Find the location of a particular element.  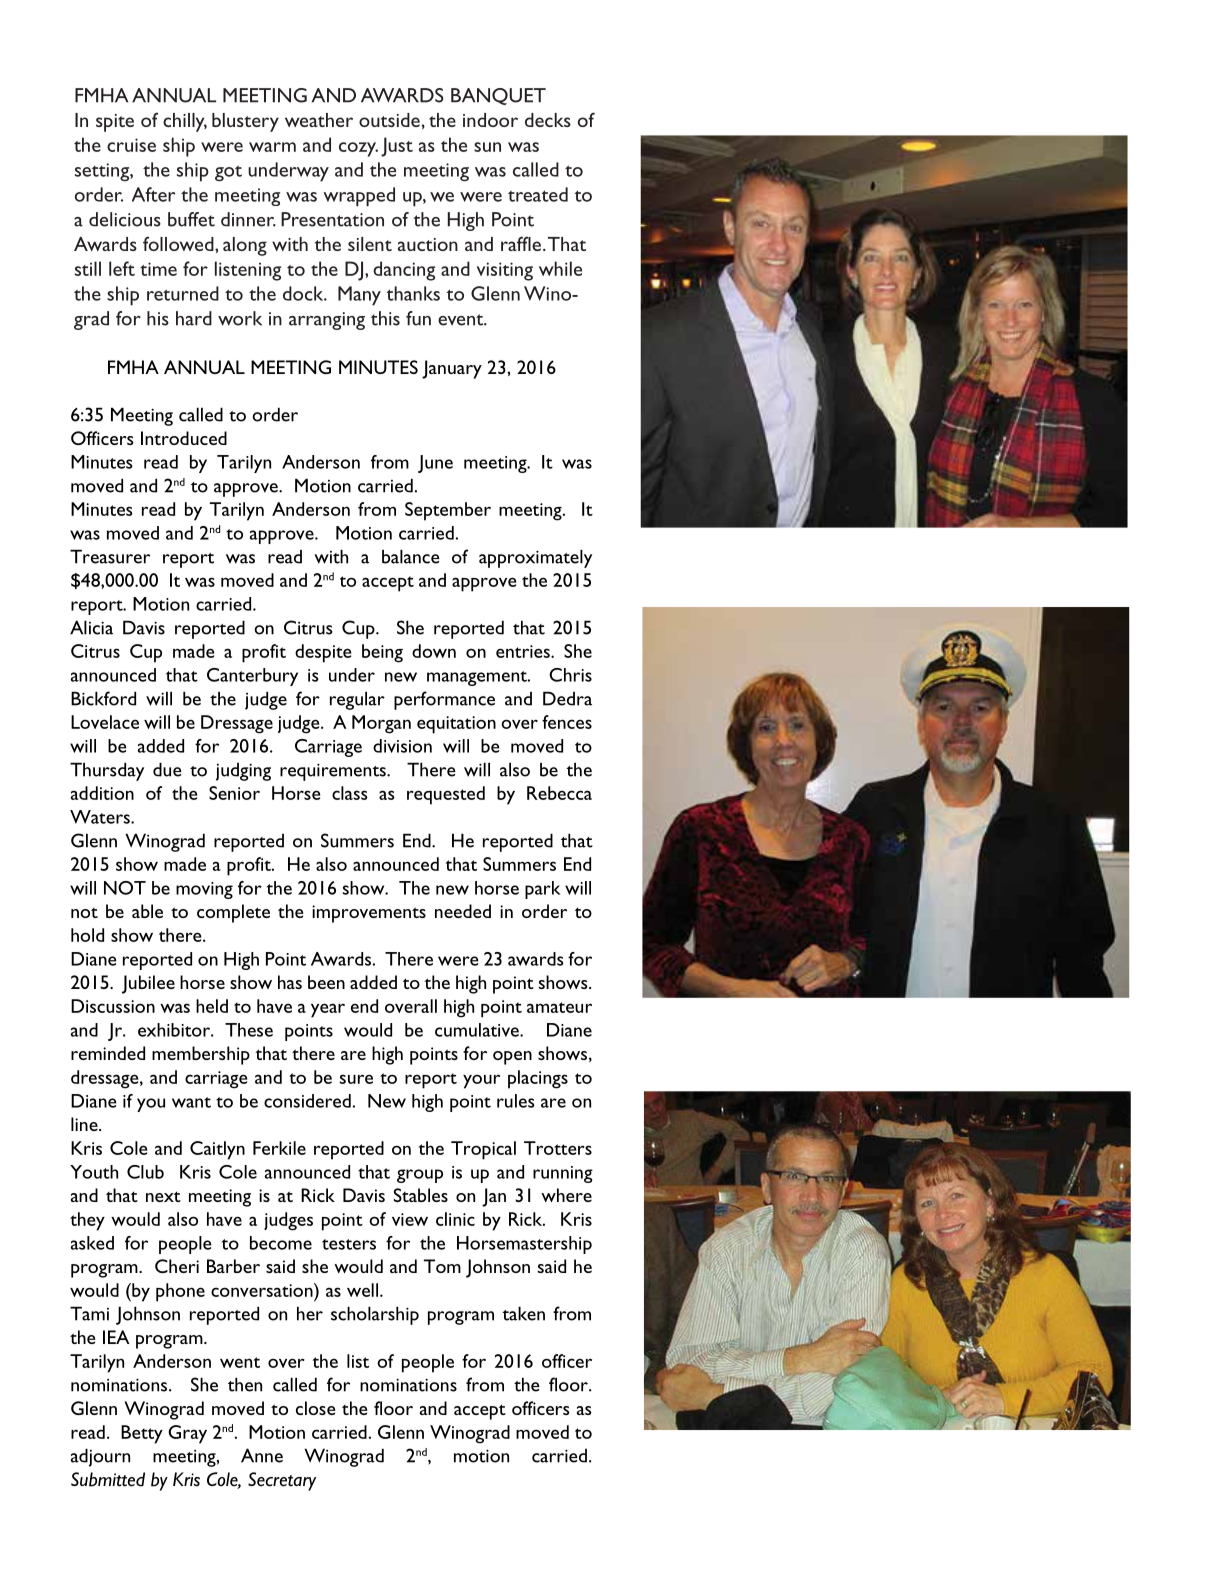

cruise is located at coordinates (131, 145).
